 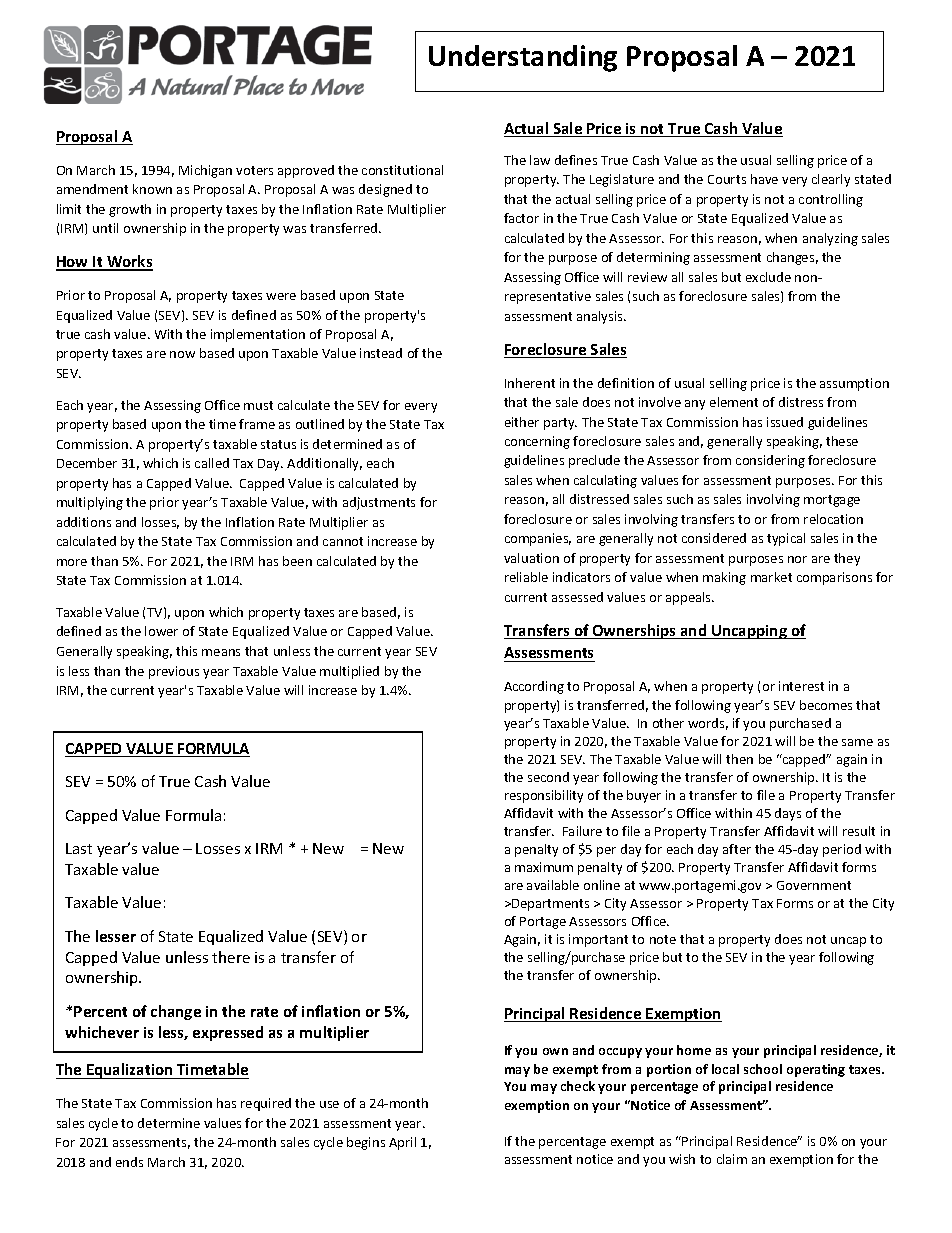 What do you see at coordinates (129, 1162) in the page?
I see `ends` at bounding box center [129, 1162].
